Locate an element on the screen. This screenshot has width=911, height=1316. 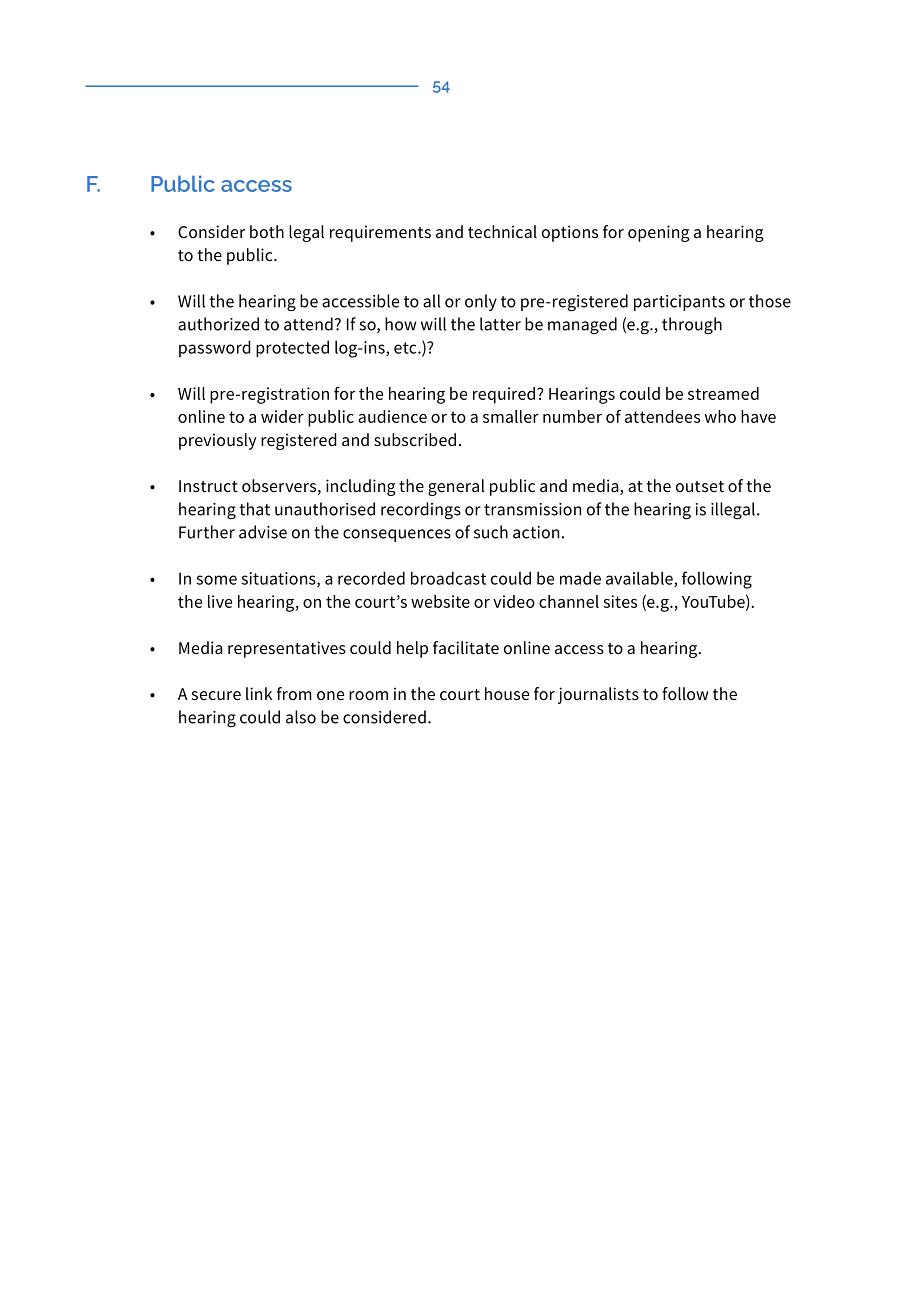
opening is located at coordinates (659, 233).
